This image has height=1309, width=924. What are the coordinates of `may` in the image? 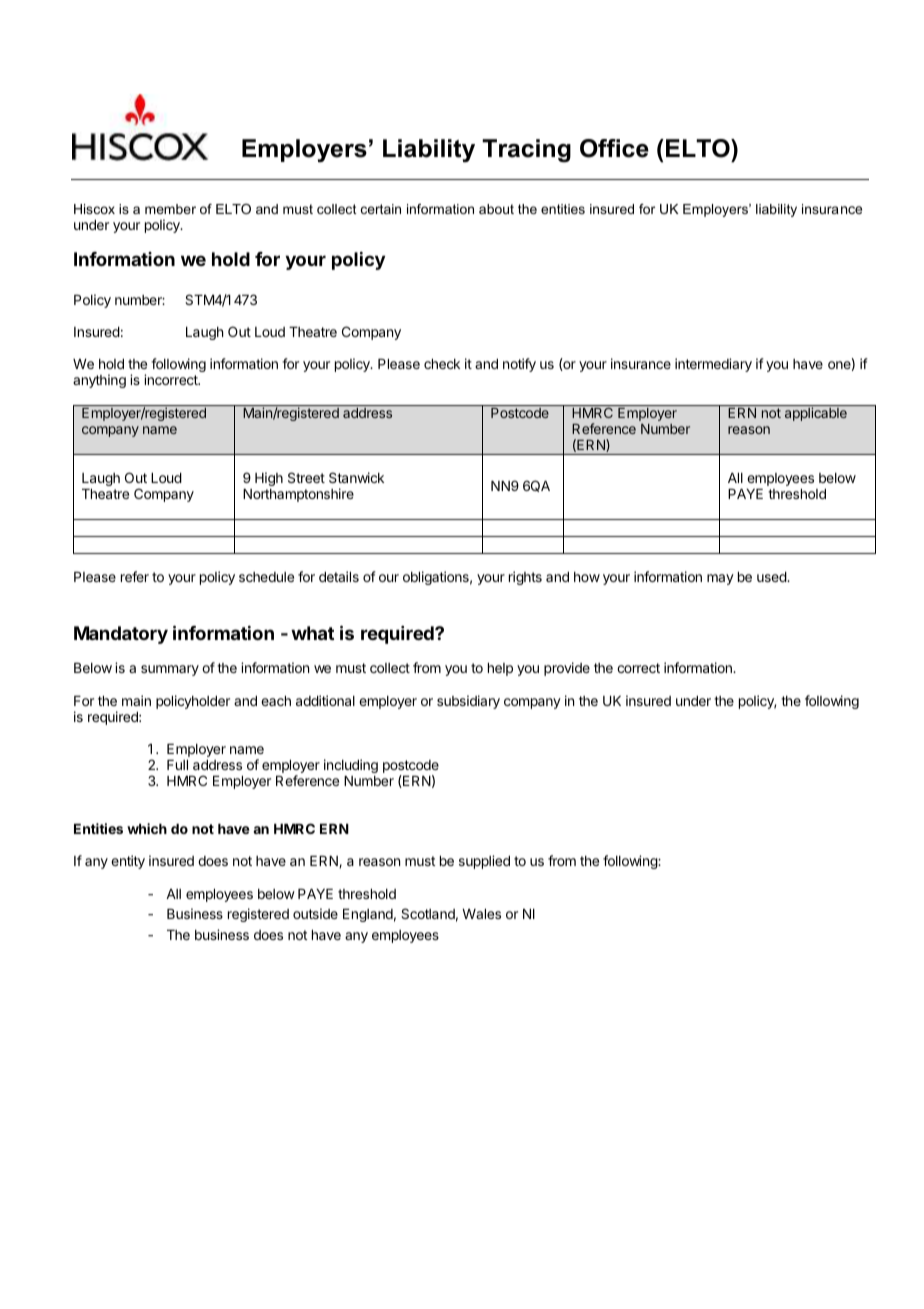 It's located at (720, 579).
